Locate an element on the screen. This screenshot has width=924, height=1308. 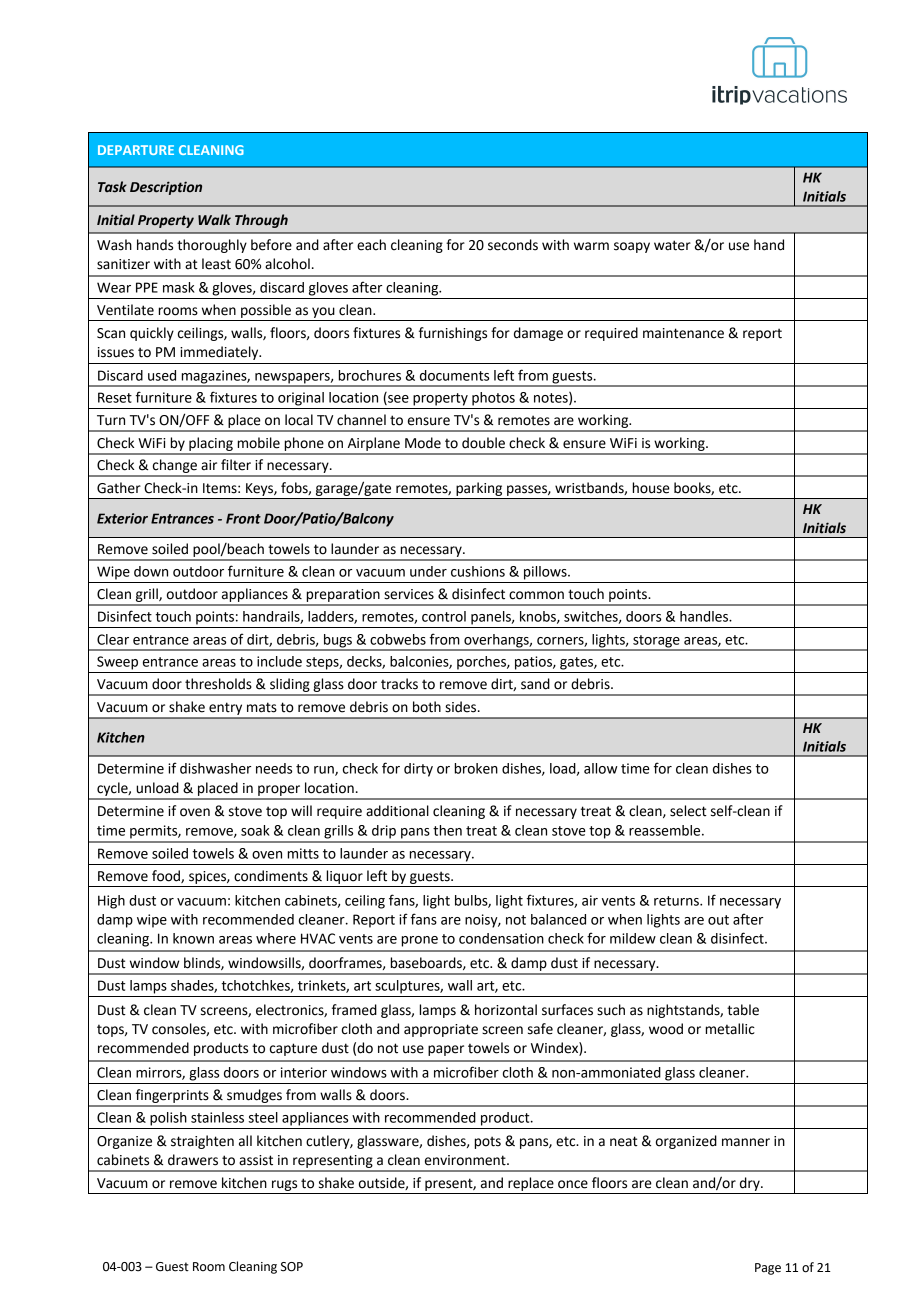
drawers is located at coordinates (193, 1160).
